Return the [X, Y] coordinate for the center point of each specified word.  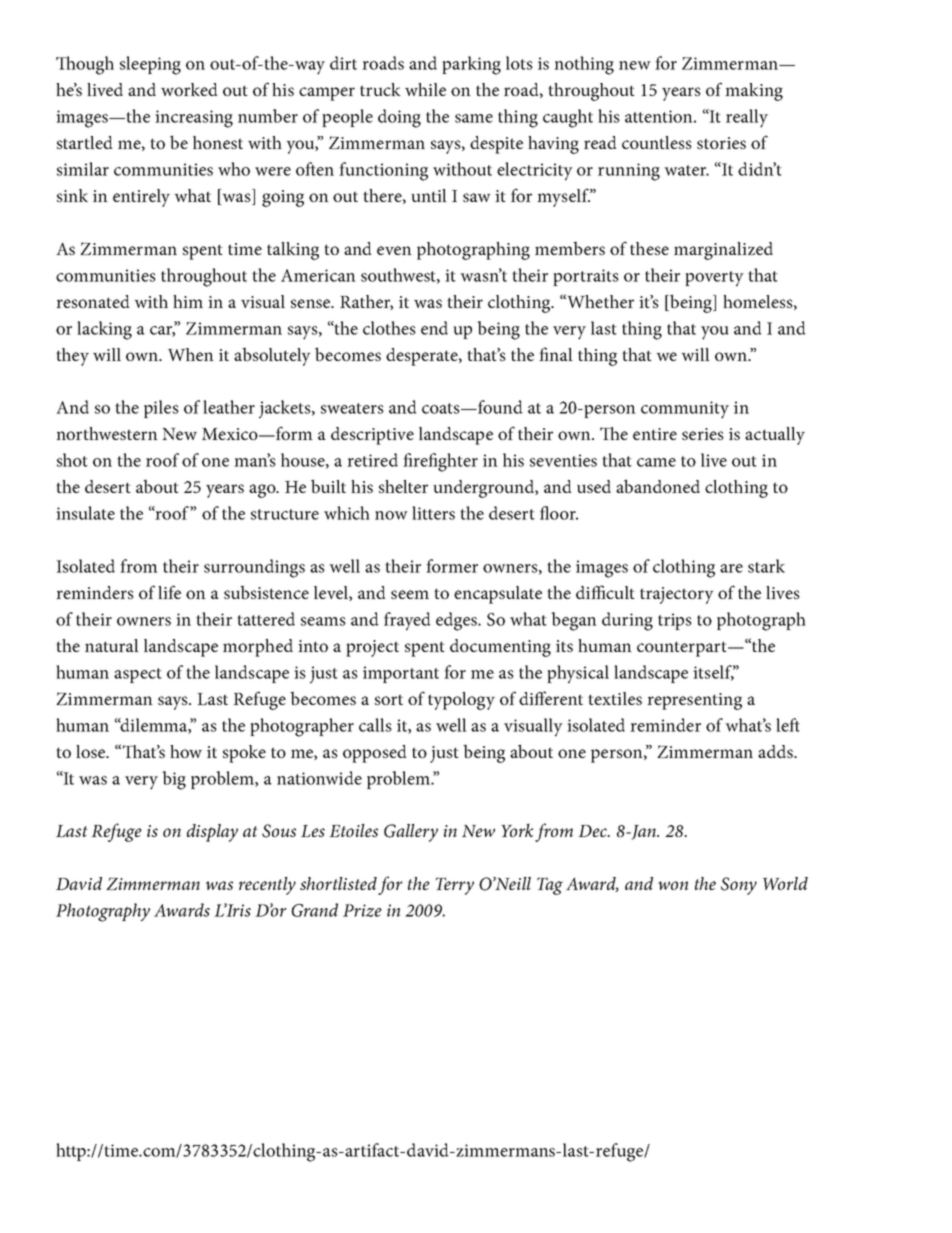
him [188, 301]
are [731, 568]
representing [694, 701]
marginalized [723, 251]
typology [461, 701]
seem [410, 594]
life [169, 592]
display [212, 833]
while [425, 89]
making [754, 92]
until [429, 195]
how [186, 751]
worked [189, 89]
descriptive [372, 436]
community [685, 410]
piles [161, 409]
